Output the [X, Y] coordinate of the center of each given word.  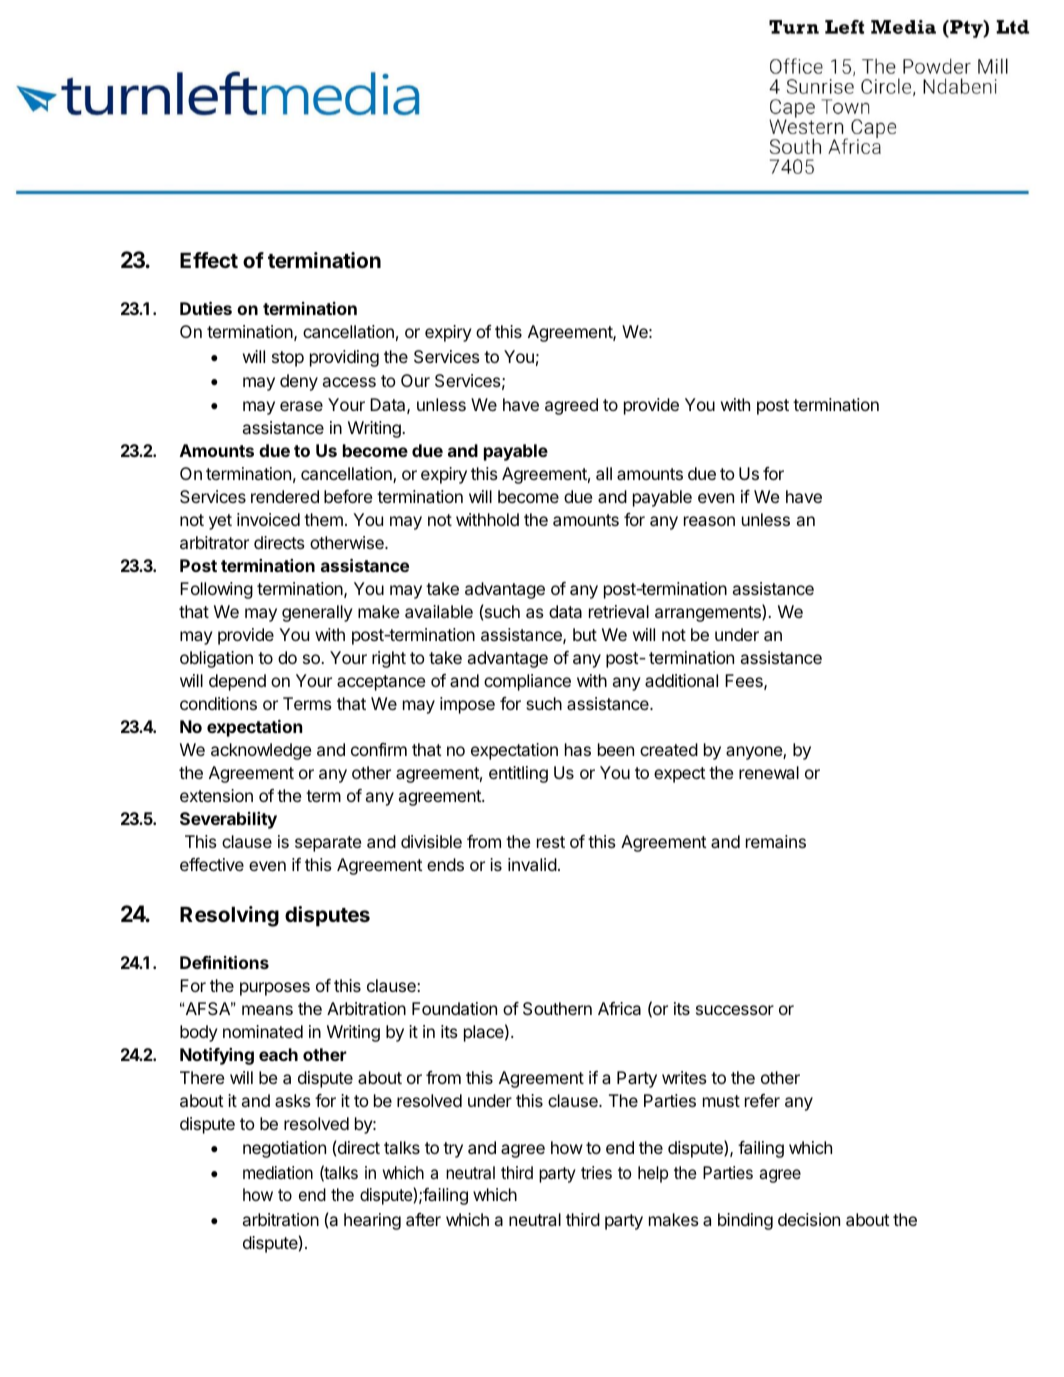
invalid [532, 864]
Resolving [229, 916]
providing [344, 358]
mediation [278, 1172]
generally [317, 613]
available [439, 611]
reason [709, 521]
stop [288, 359]
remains [776, 841]
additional [681, 680]
